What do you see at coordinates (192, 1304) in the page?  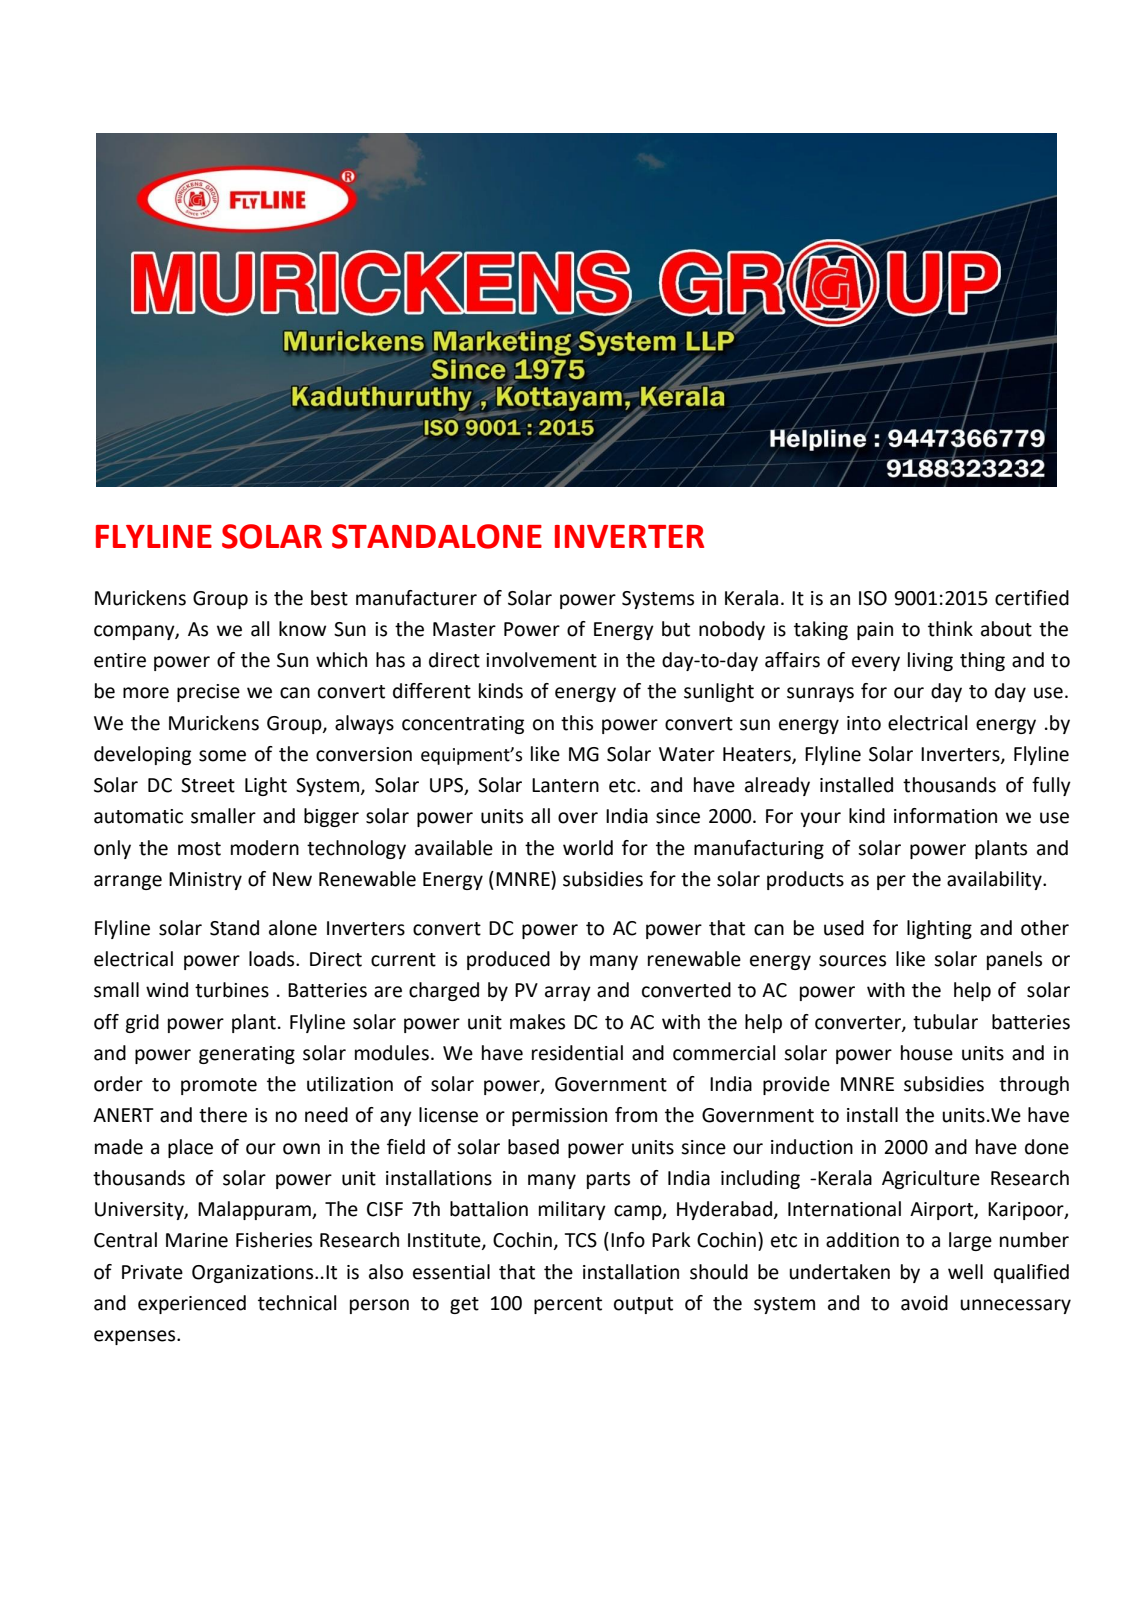 I see `experienced` at bounding box center [192, 1304].
